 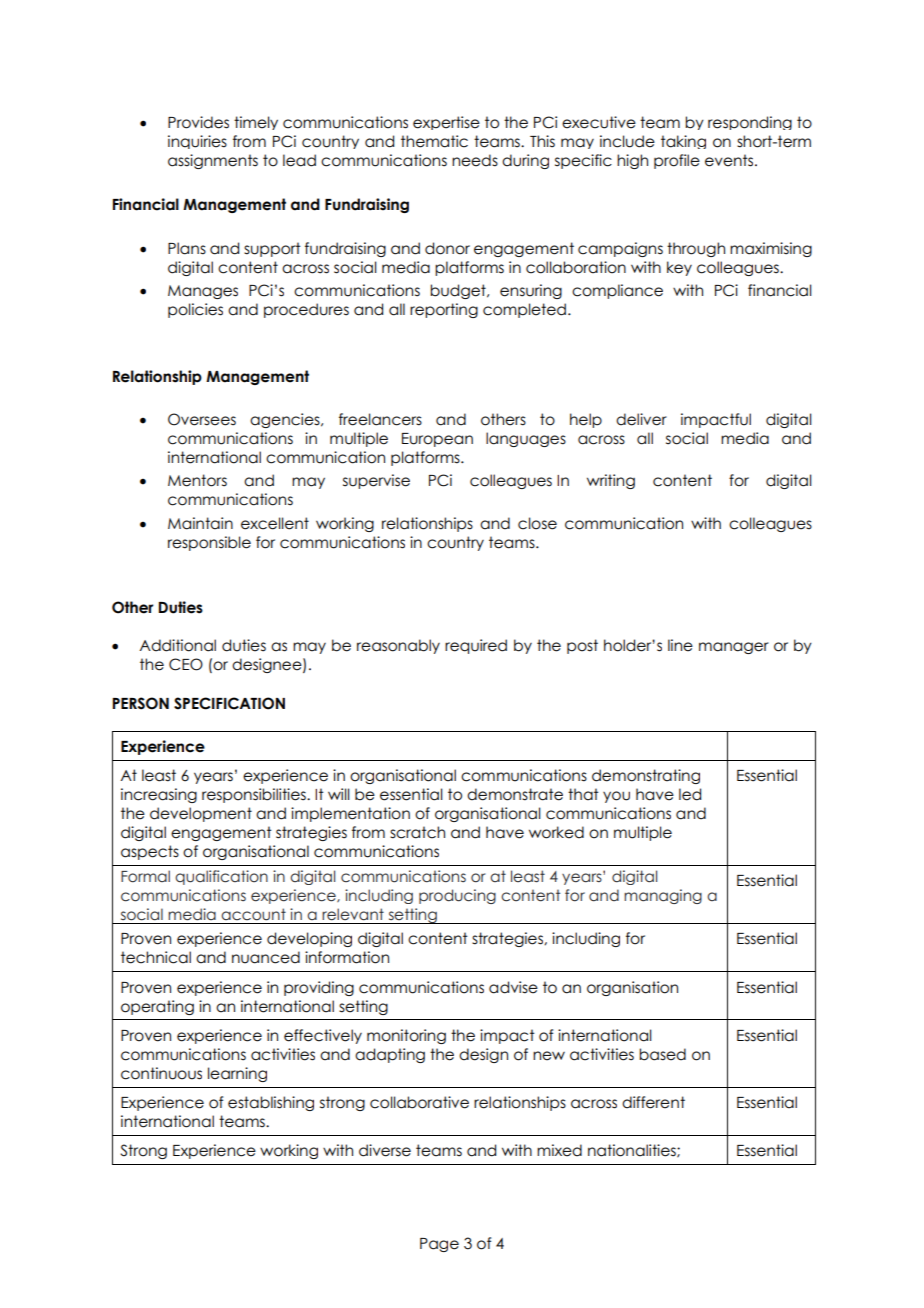 I want to click on establishing, so click(x=271, y=1103).
